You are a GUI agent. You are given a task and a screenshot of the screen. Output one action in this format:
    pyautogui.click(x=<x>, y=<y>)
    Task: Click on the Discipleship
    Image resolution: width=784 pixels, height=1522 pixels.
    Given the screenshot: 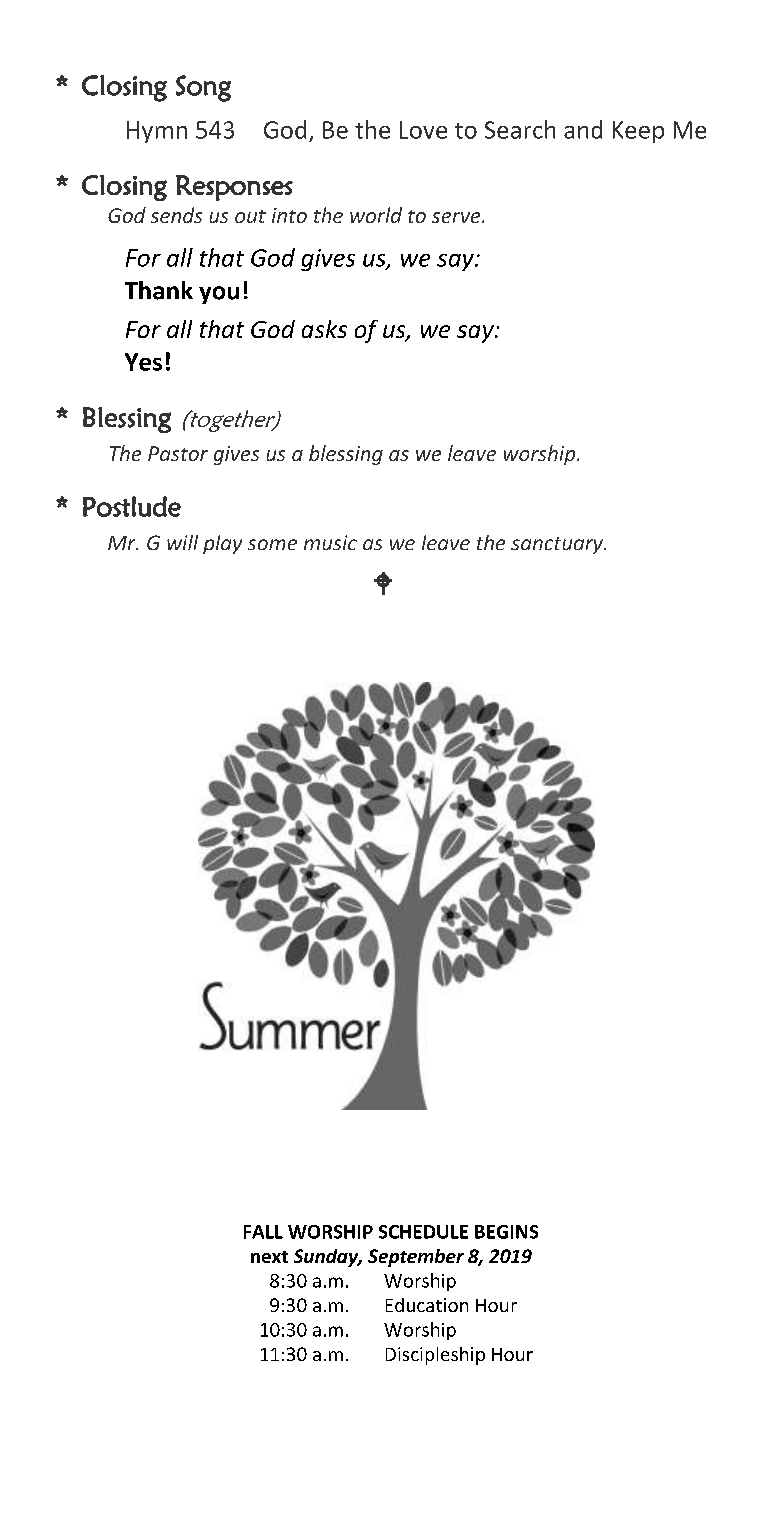 What is the action you would take?
    pyautogui.click(x=435, y=1356)
